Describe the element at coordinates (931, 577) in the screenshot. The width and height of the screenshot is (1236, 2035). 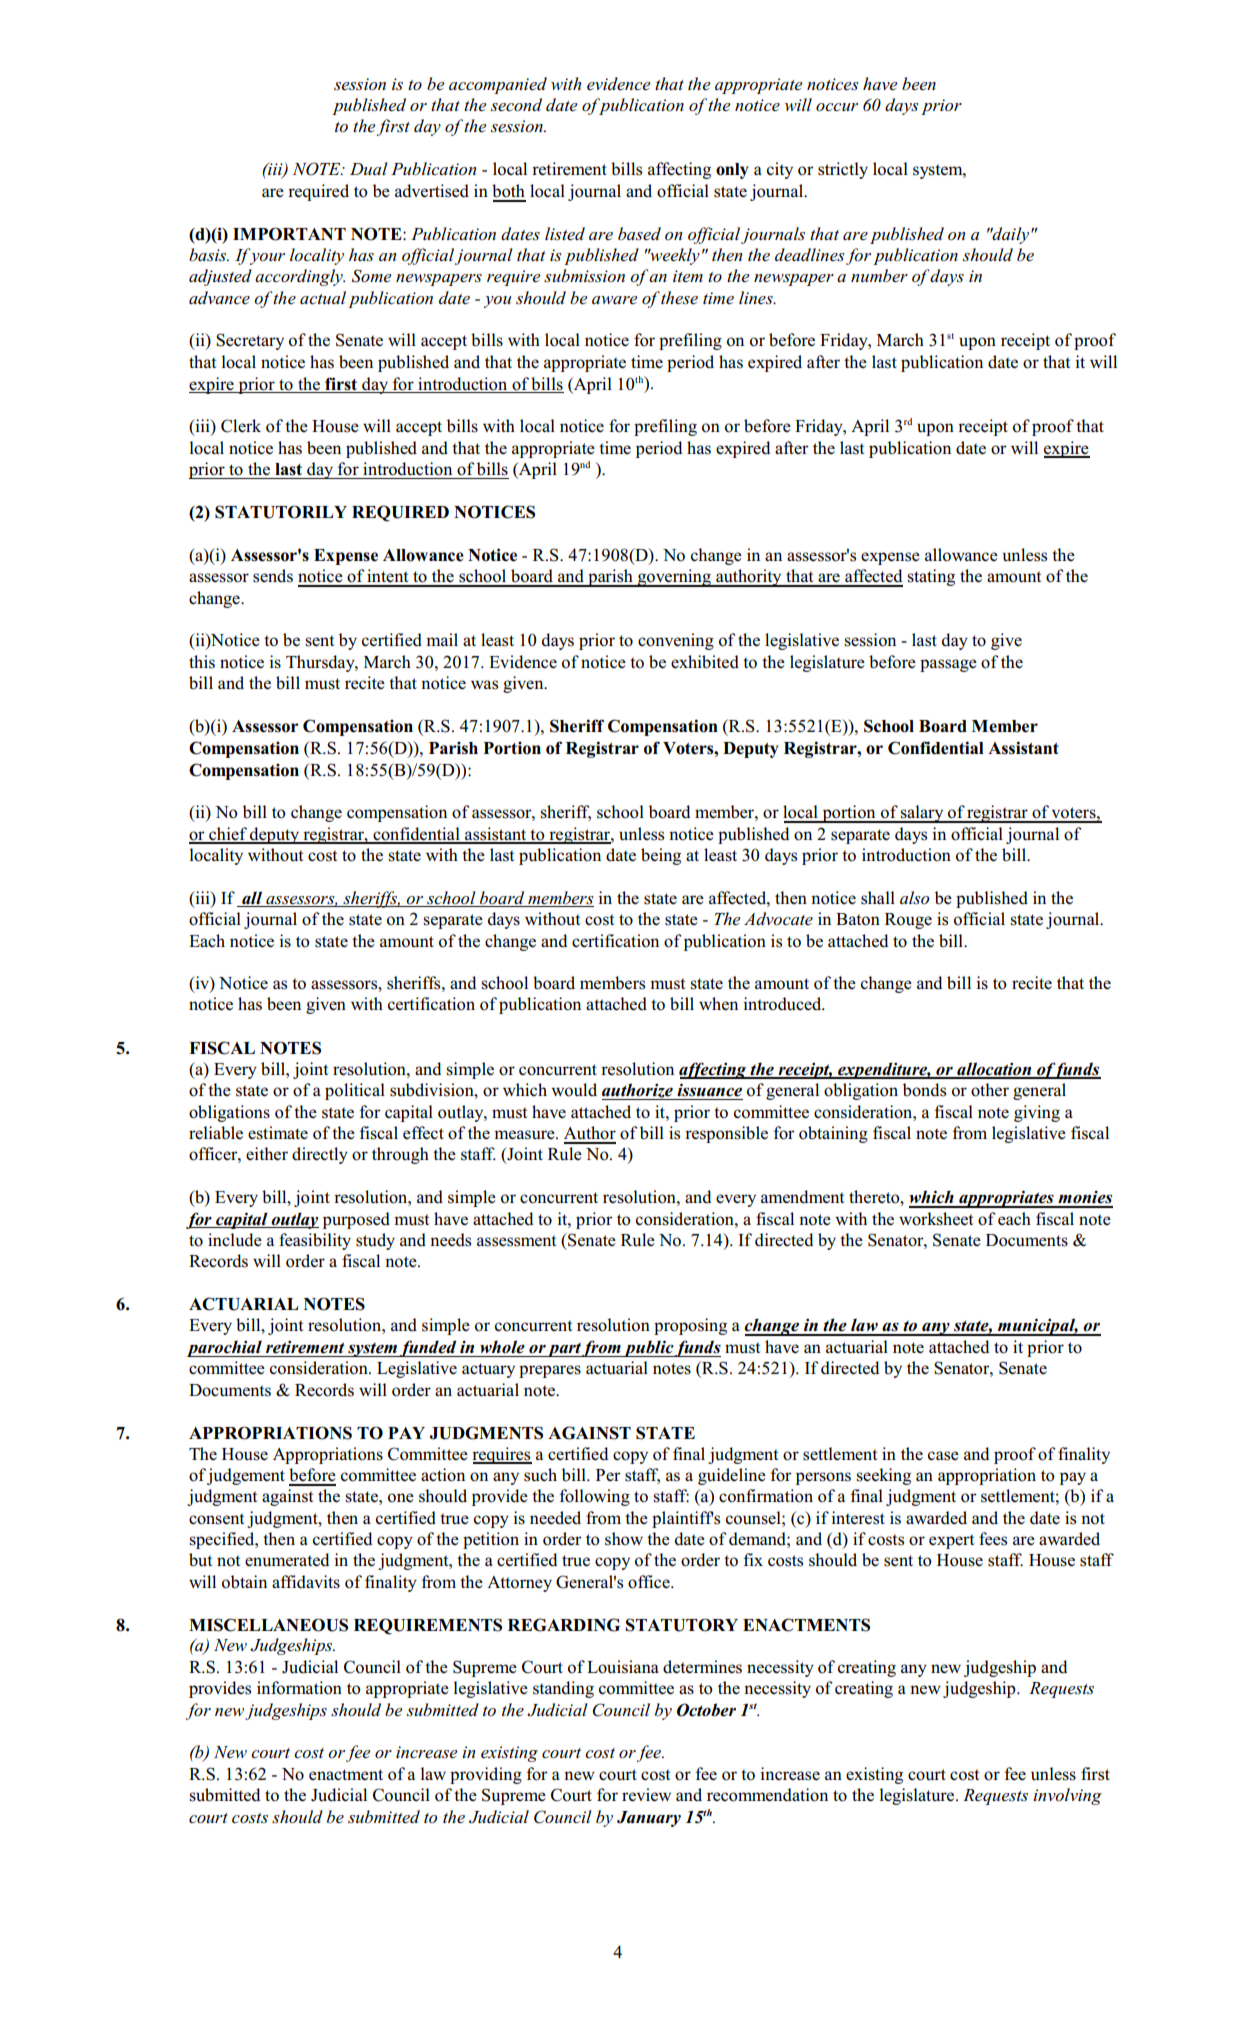
I see `stating` at that location.
